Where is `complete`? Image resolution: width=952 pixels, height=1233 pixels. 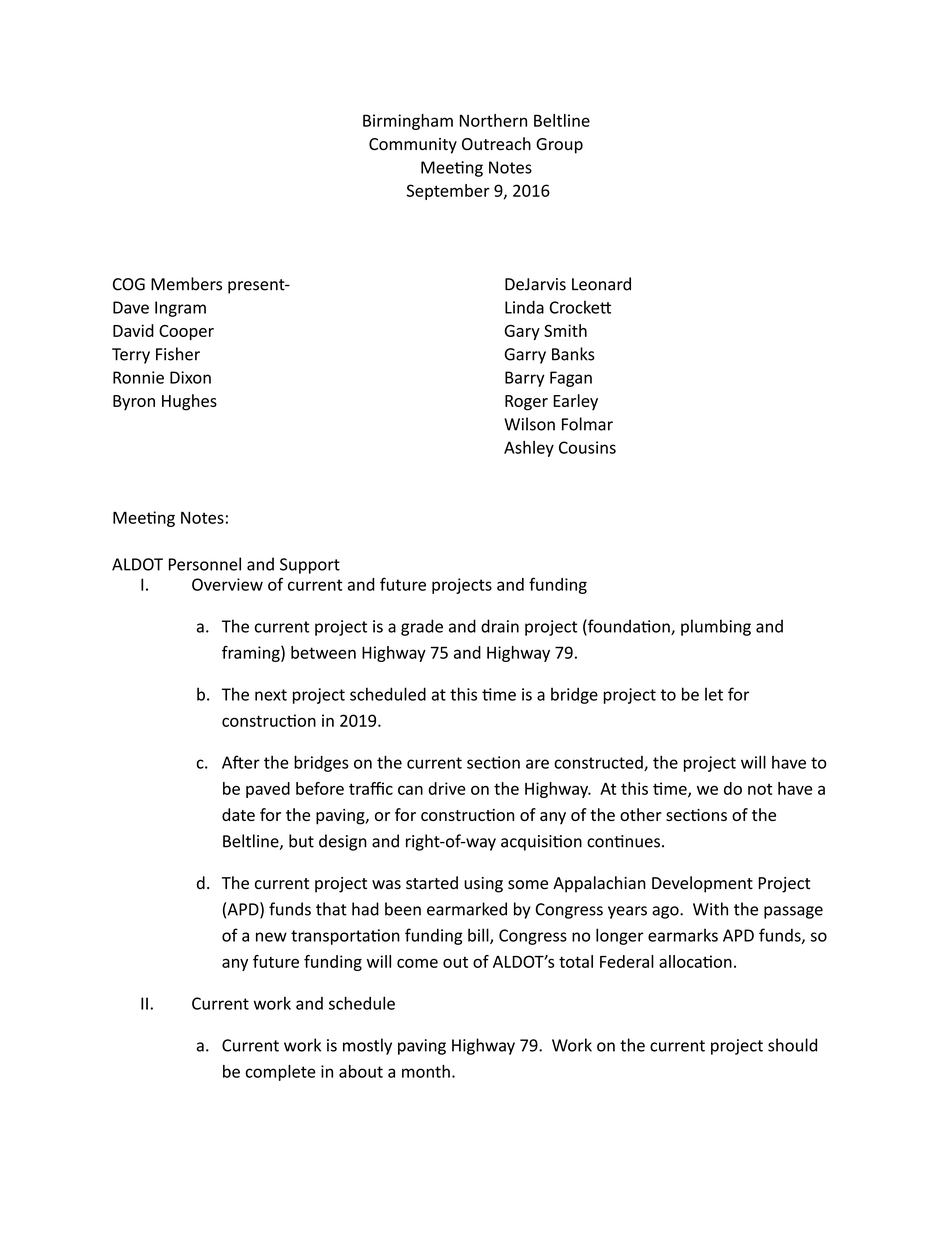
complete is located at coordinates (281, 1073).
